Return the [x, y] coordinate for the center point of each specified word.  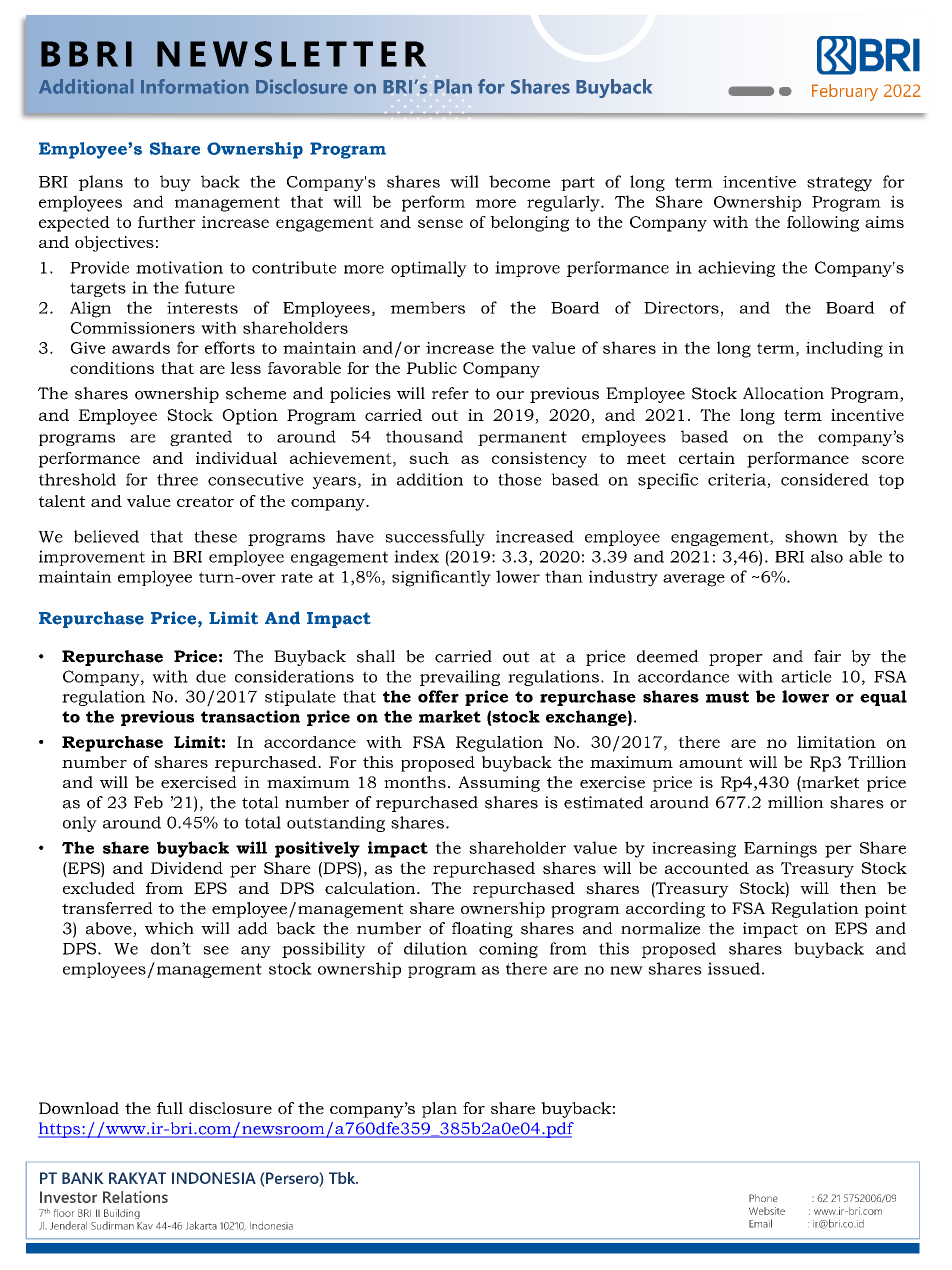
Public [432, 368]
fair [827, 656]
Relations [135, 1197]
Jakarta [201, 1225]
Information [194, 86]
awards [141, 347]
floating [482, 930]
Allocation [783, 393]
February [845, 92]
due [211, 676]
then [858, 888]
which [169, 928]
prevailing [460, 678]
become [519, 181]
